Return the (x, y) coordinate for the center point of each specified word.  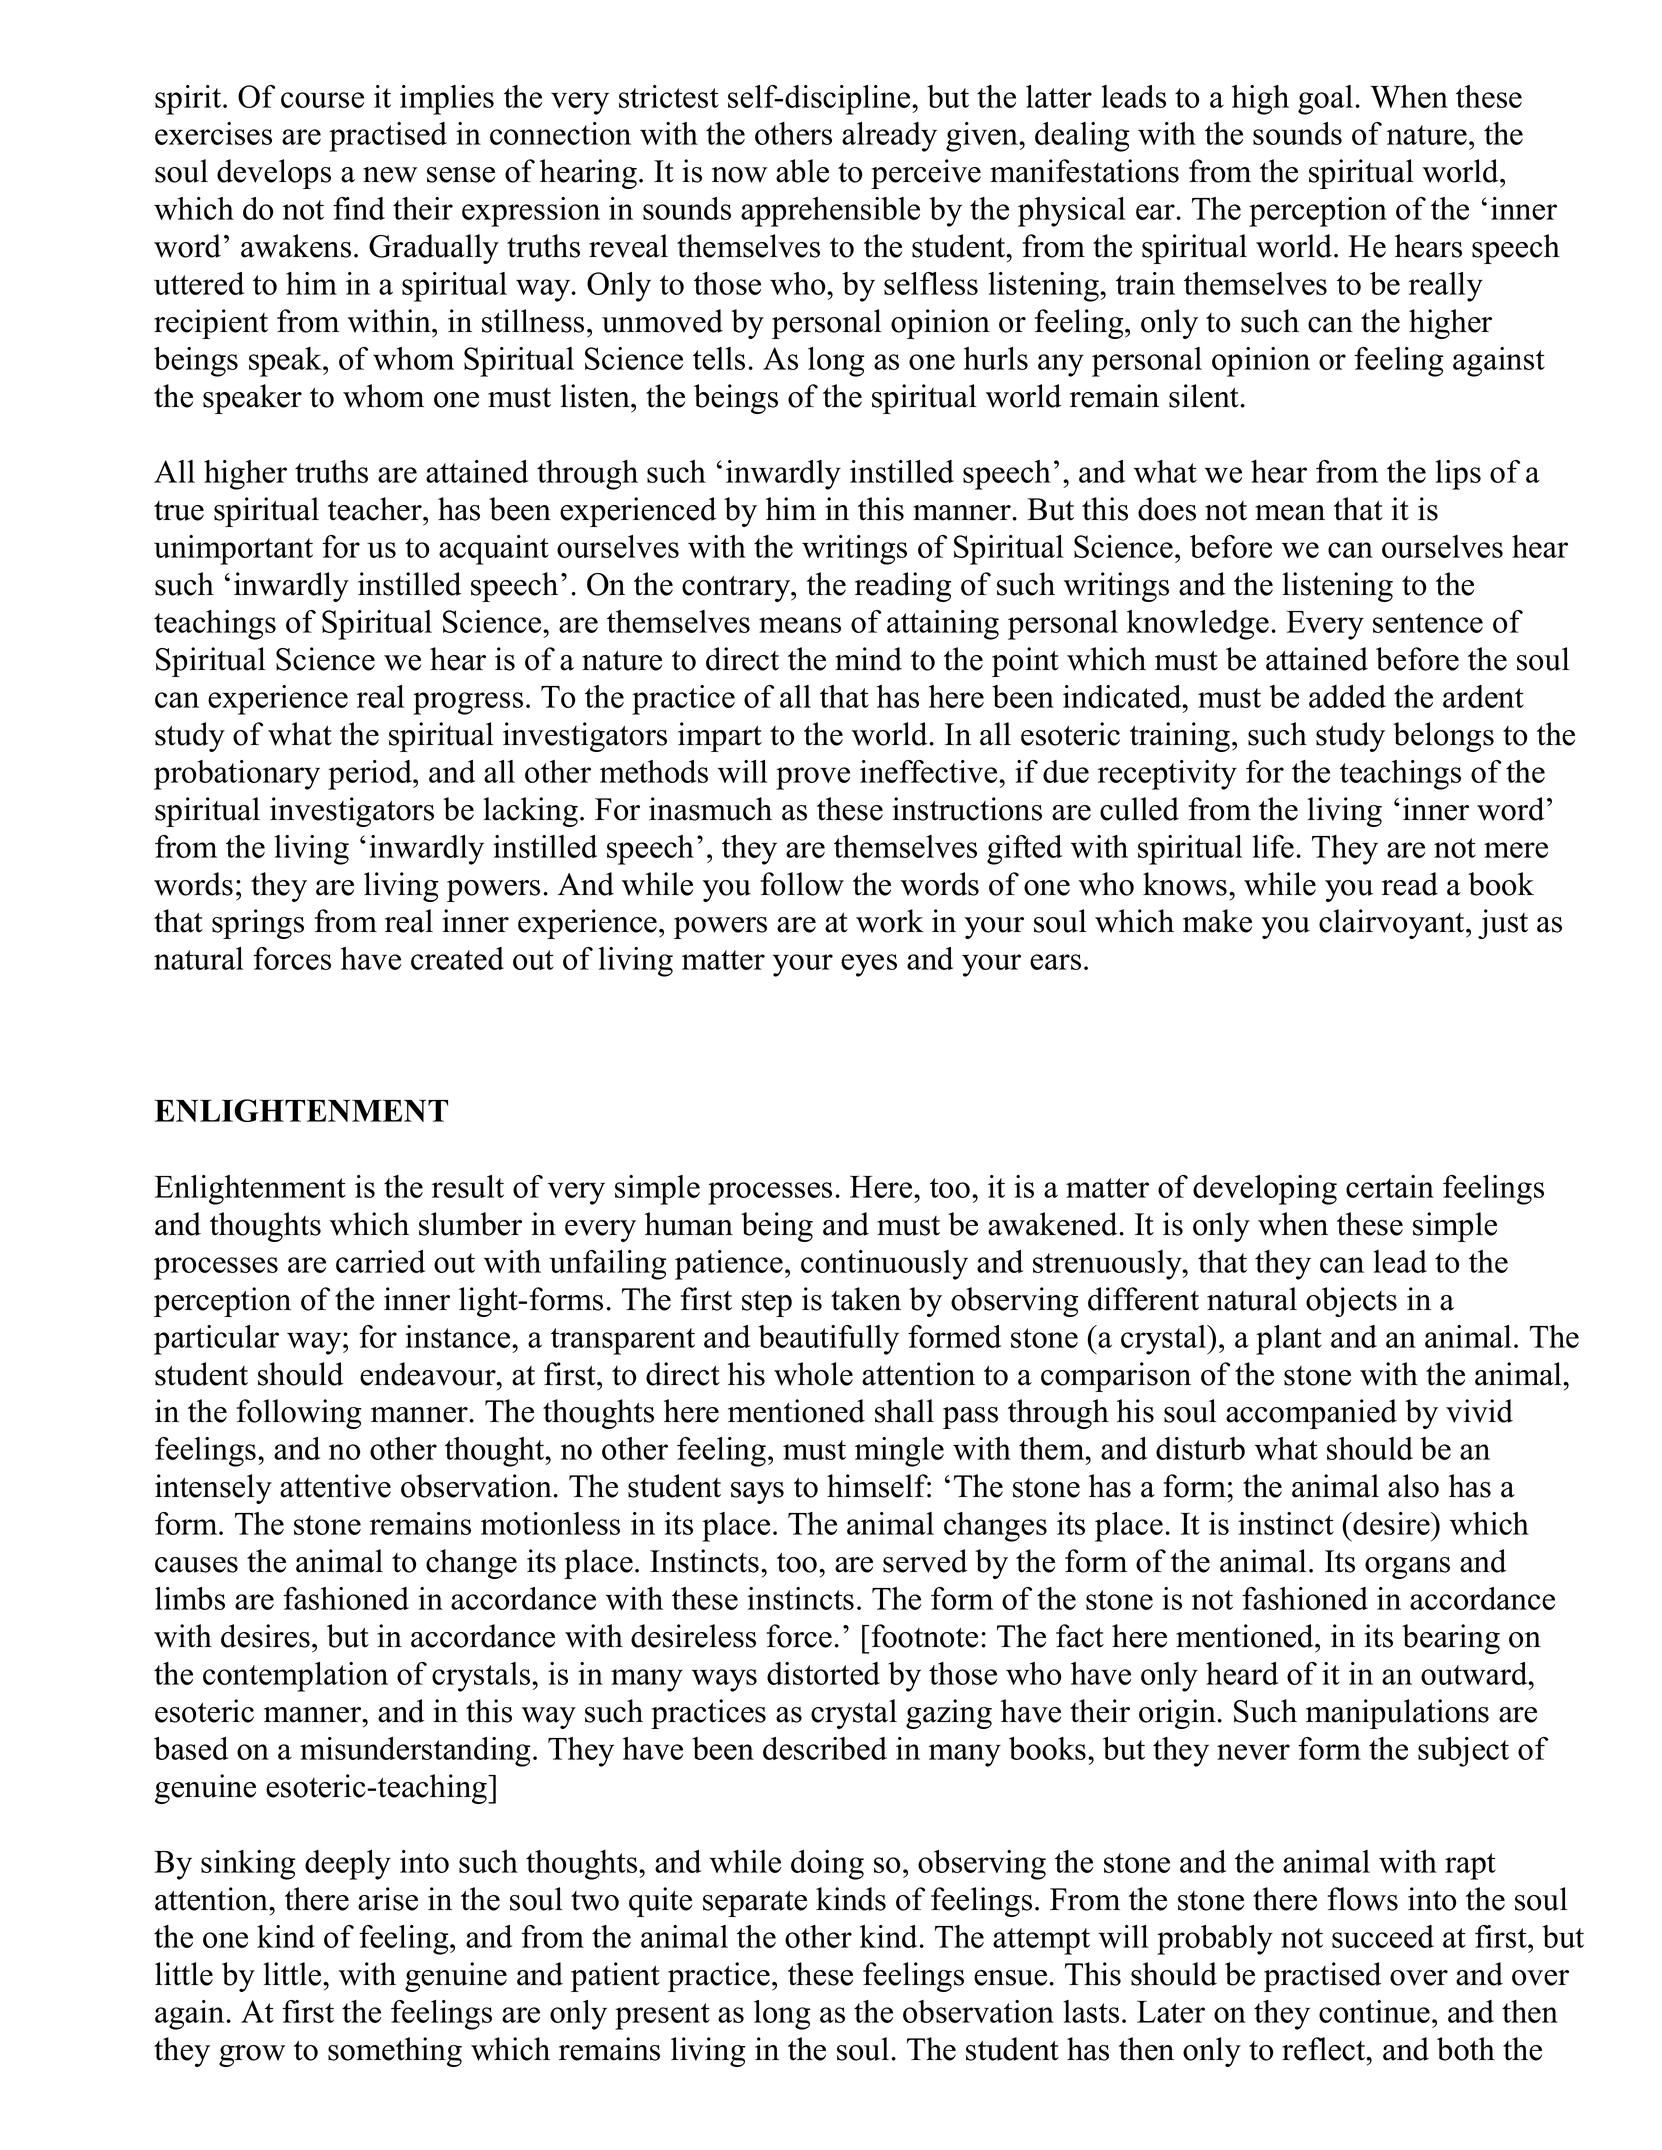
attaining (943, 625)
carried (380, 1261)
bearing (1451, 1639)
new (390, 175)
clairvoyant (1393, 924)
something (395, 2052)
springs (258, 924)
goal (1325, 100)
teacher (376, 509)
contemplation (295, 1677)
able (802, 171)
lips (1458, 475)
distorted (823, 1673)
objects (1351, 1302)
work (890, 921)
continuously (884, 1265)
